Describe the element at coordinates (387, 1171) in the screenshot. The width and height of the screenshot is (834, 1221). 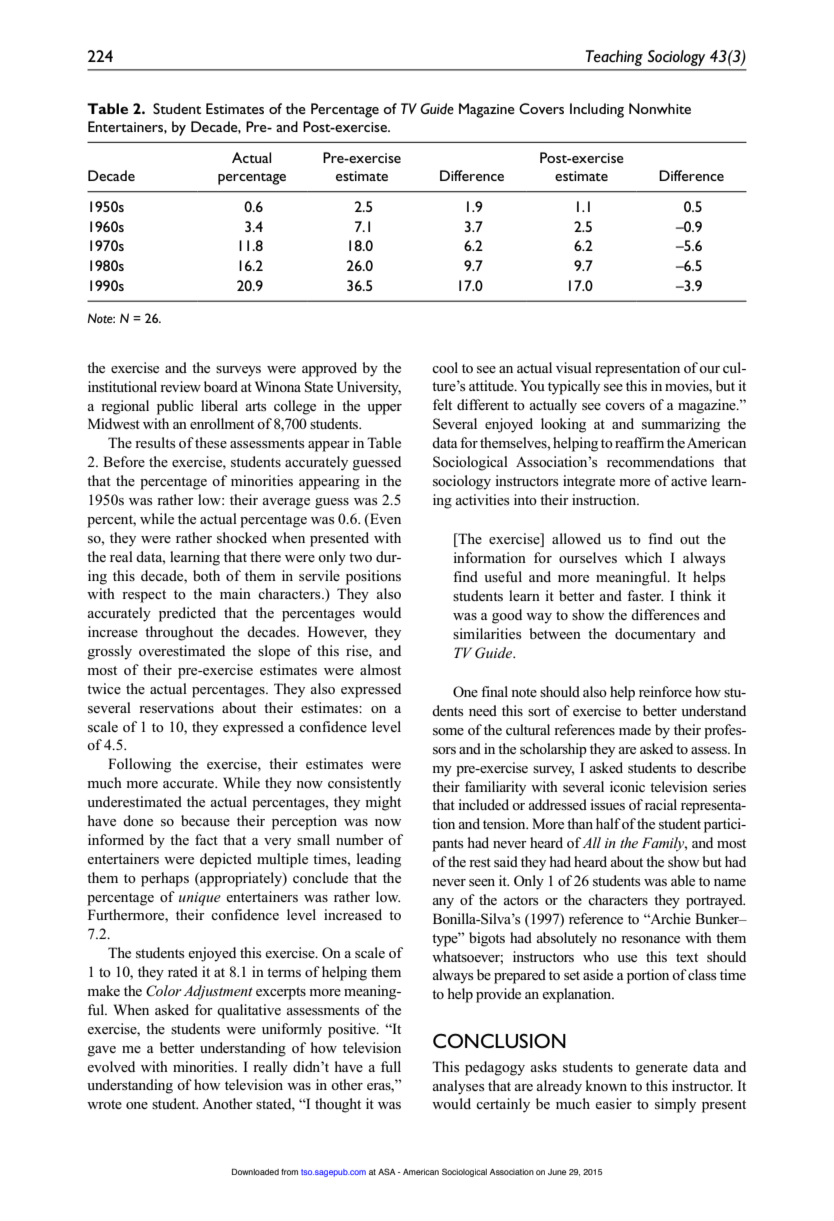
I see `ASA` at that location.
